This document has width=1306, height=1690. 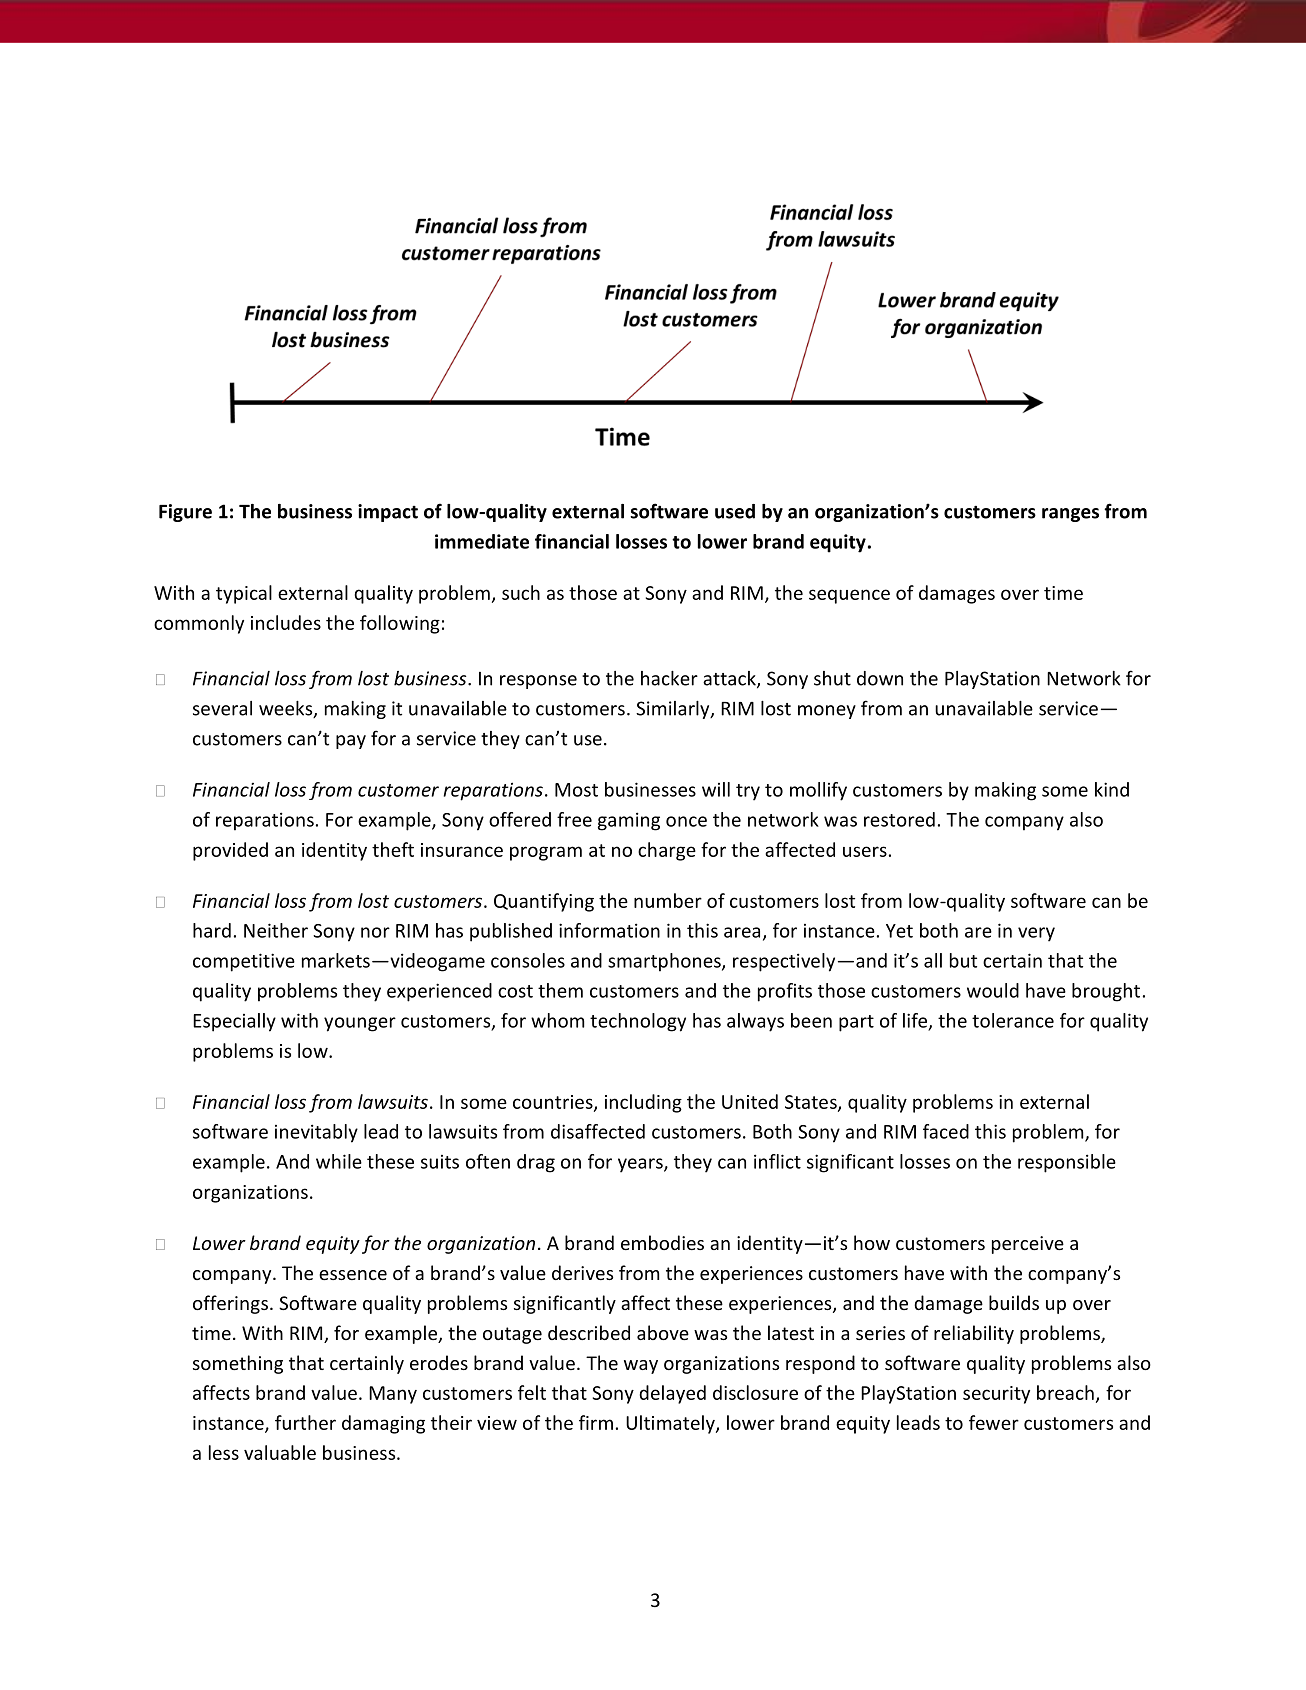 What do you see at coordinates (244, 962) in the document?
I see `competitive` at bounding box center [244, 962].
